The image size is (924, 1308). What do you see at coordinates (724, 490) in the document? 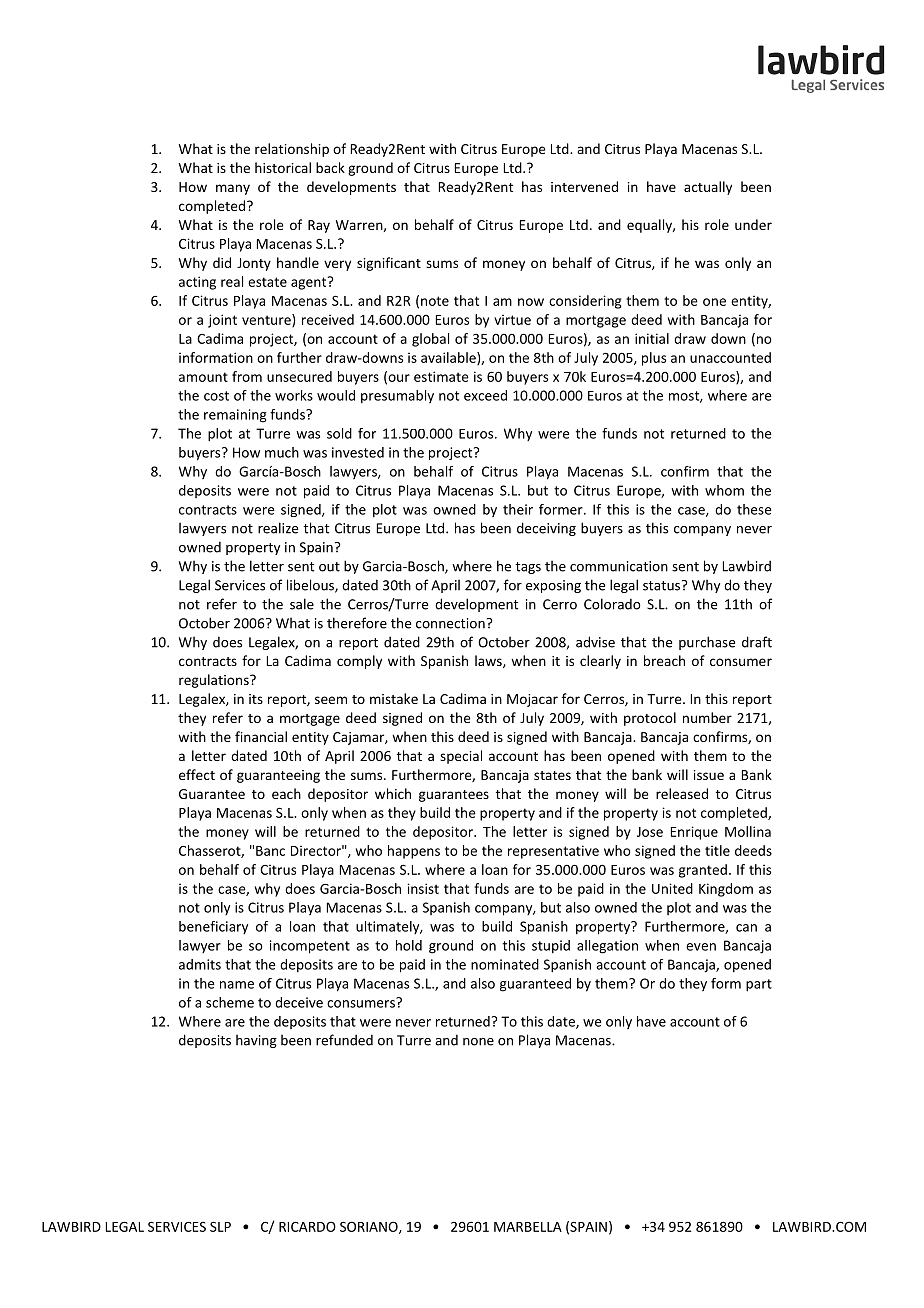
I see `whom` at bounding box center [724, 490].
